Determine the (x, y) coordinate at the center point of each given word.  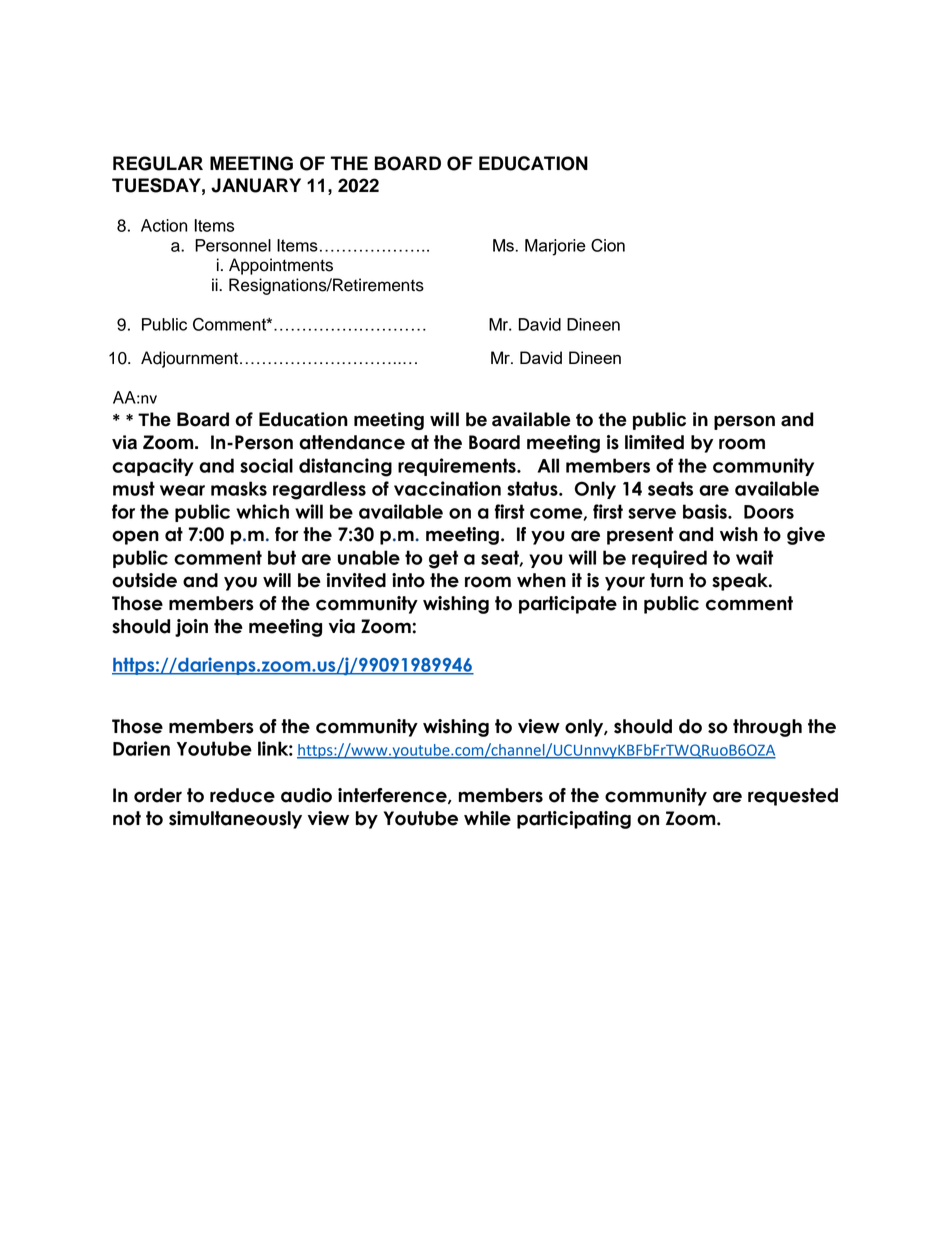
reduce (242, 795)
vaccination (447, 488)
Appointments (281, 266)
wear (182, 490)
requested (793, 797)
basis (706, 511)
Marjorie (555, 247)
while (487, 818)
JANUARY (256, 185)
